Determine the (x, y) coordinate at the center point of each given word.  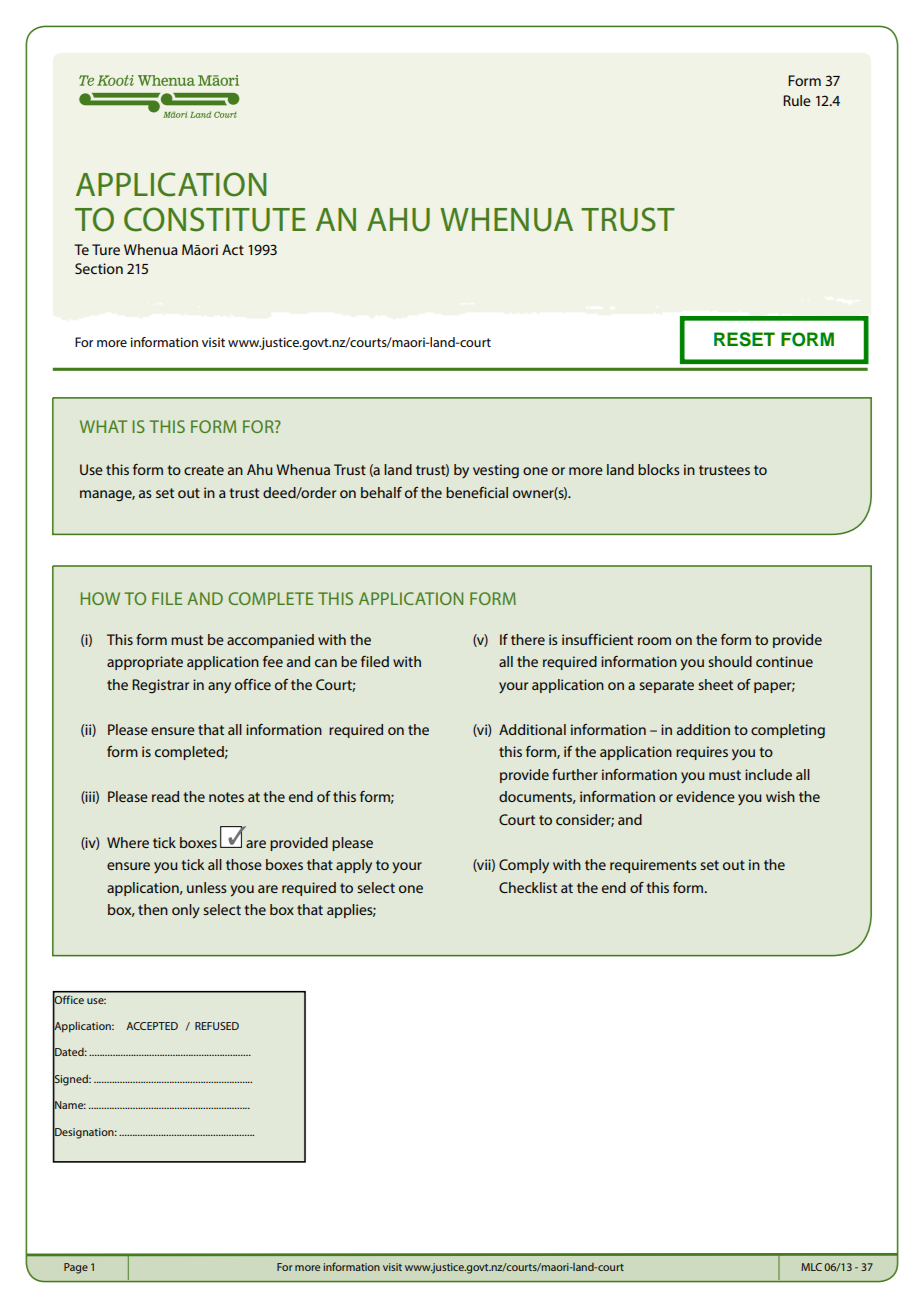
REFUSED (217, 1026)
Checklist (528, 887)
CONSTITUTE (215, 219)
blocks (659, 469)
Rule (797, 100)
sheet (715, 684)
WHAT (103, 426)
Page (76, 1268)
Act (233, 249)
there (528, 639)
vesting (496, 471)
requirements (653, 866)
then (153, 909)
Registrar (160, 686)
